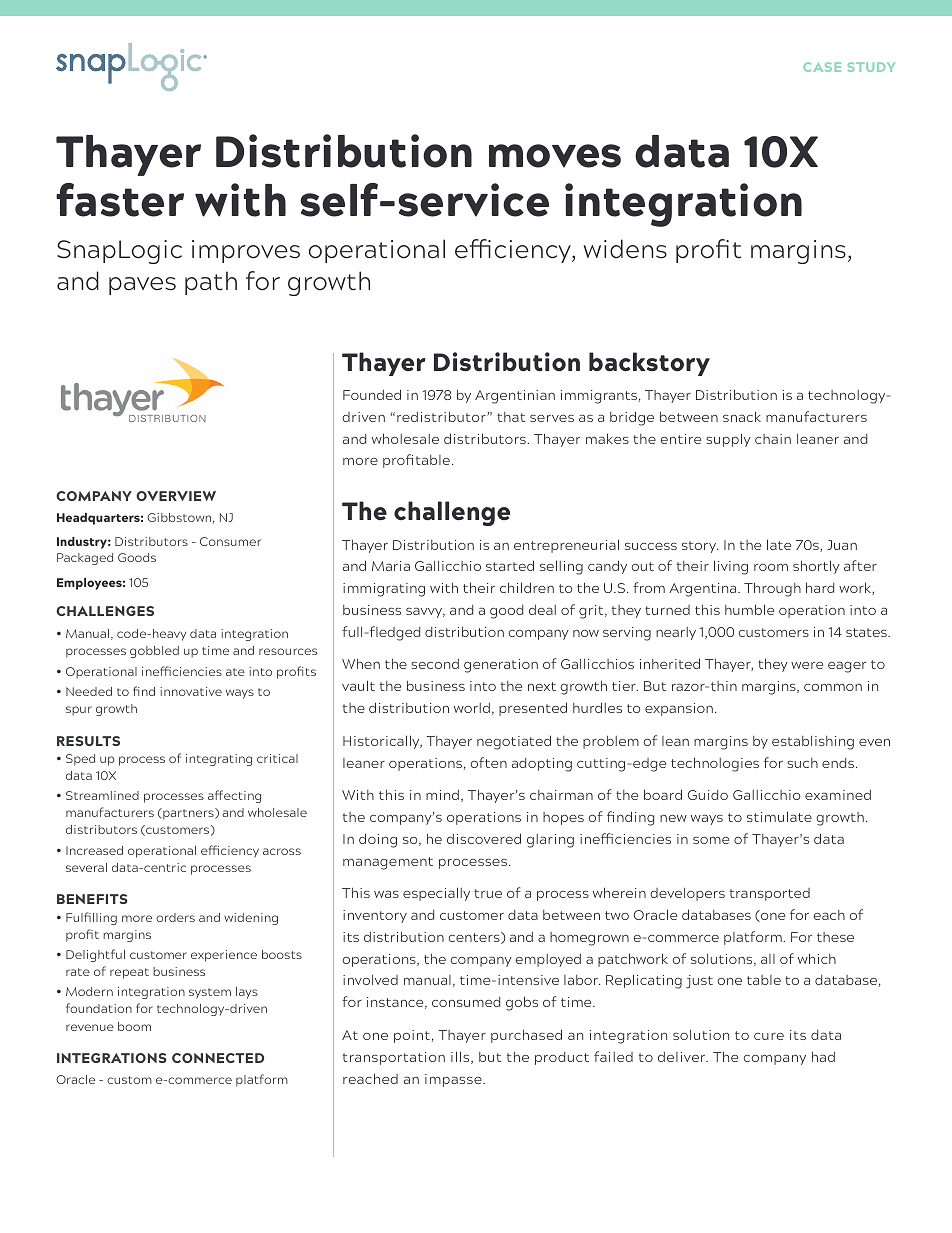  Describe the element at coordinates (218, 1058) in the screenshot. I see `CONNECTED` at that location.
